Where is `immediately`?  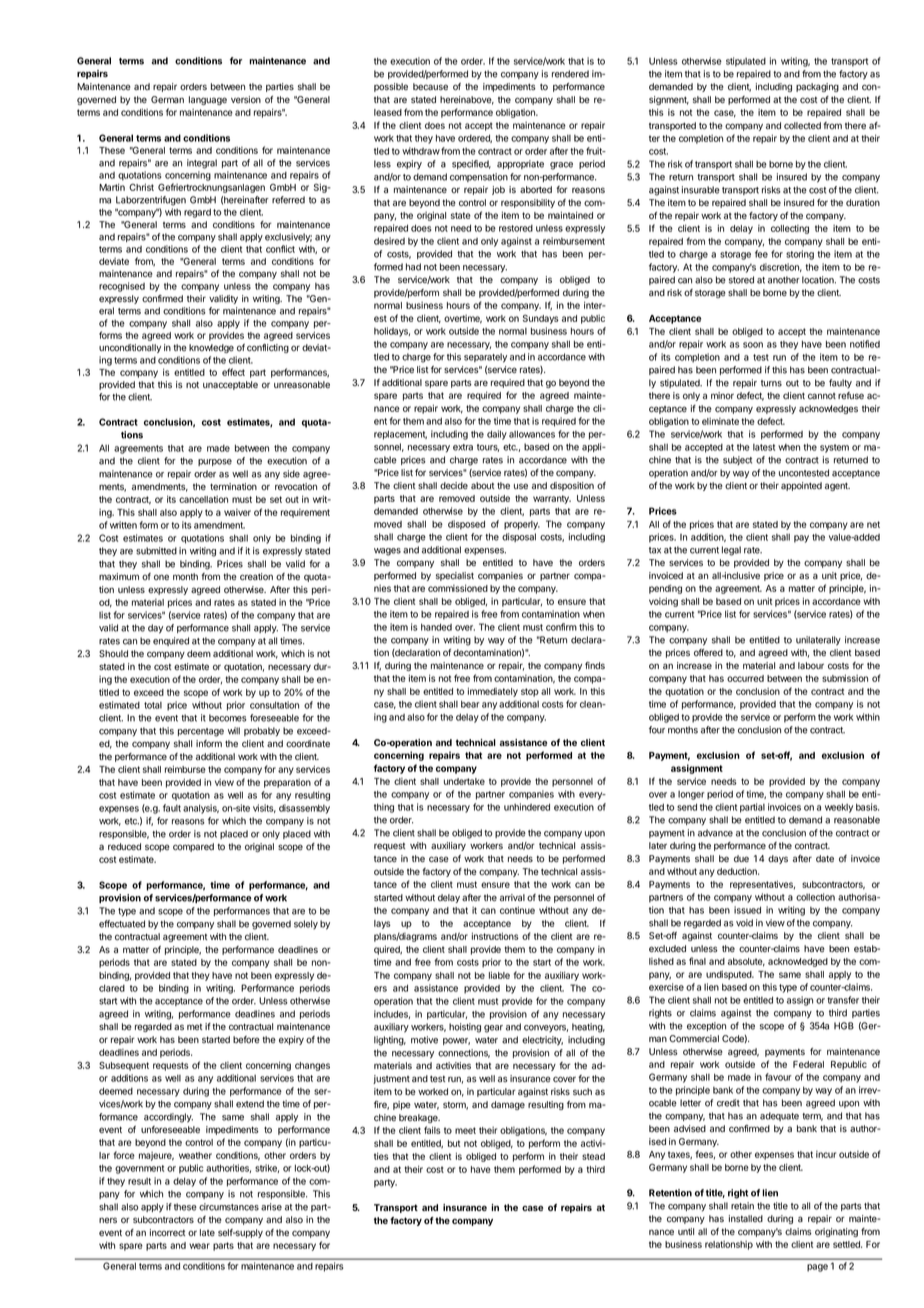 immediately is located at coordinates (493, 692).
